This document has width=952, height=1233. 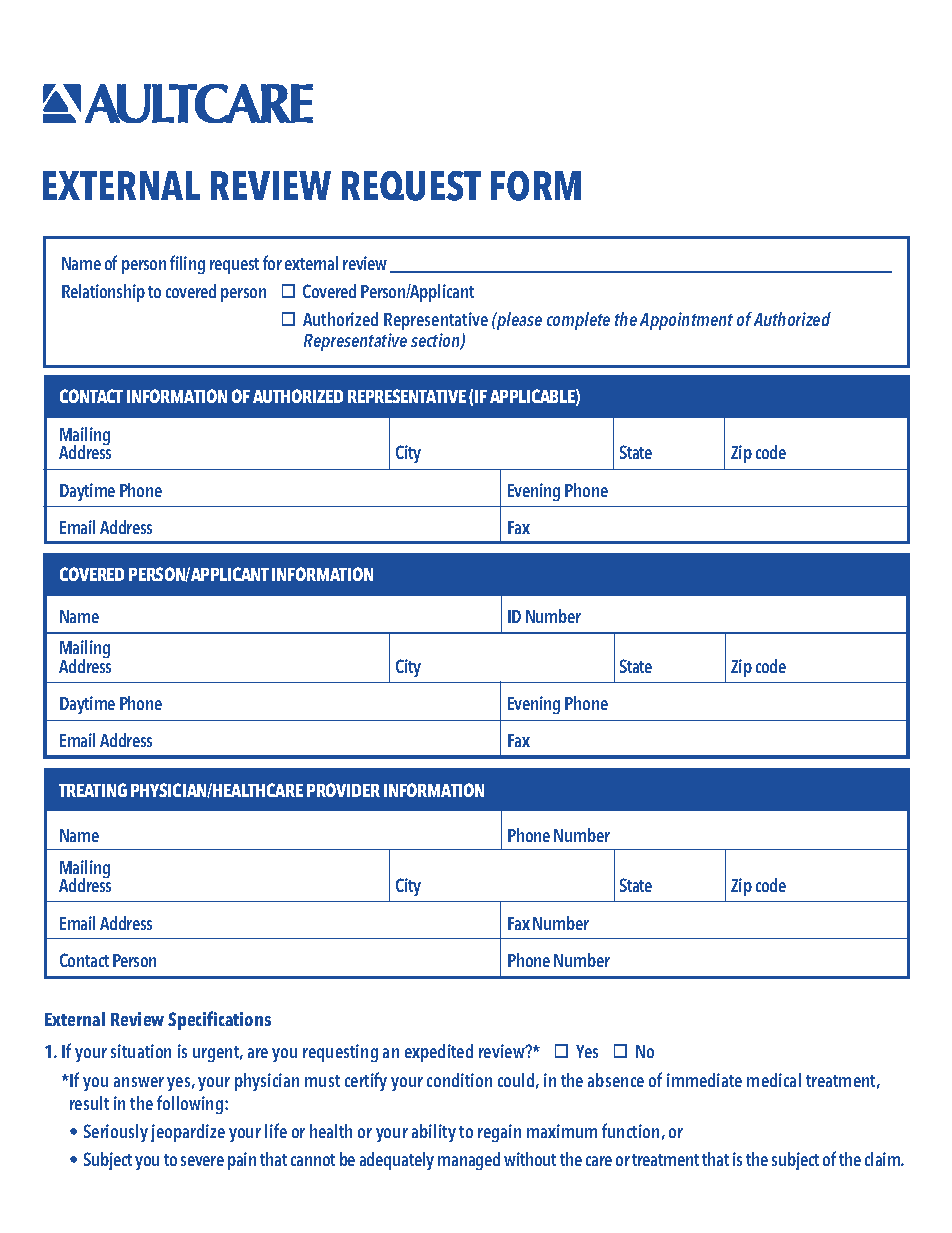 I want to click on filing, so click(x=187, y=264).
